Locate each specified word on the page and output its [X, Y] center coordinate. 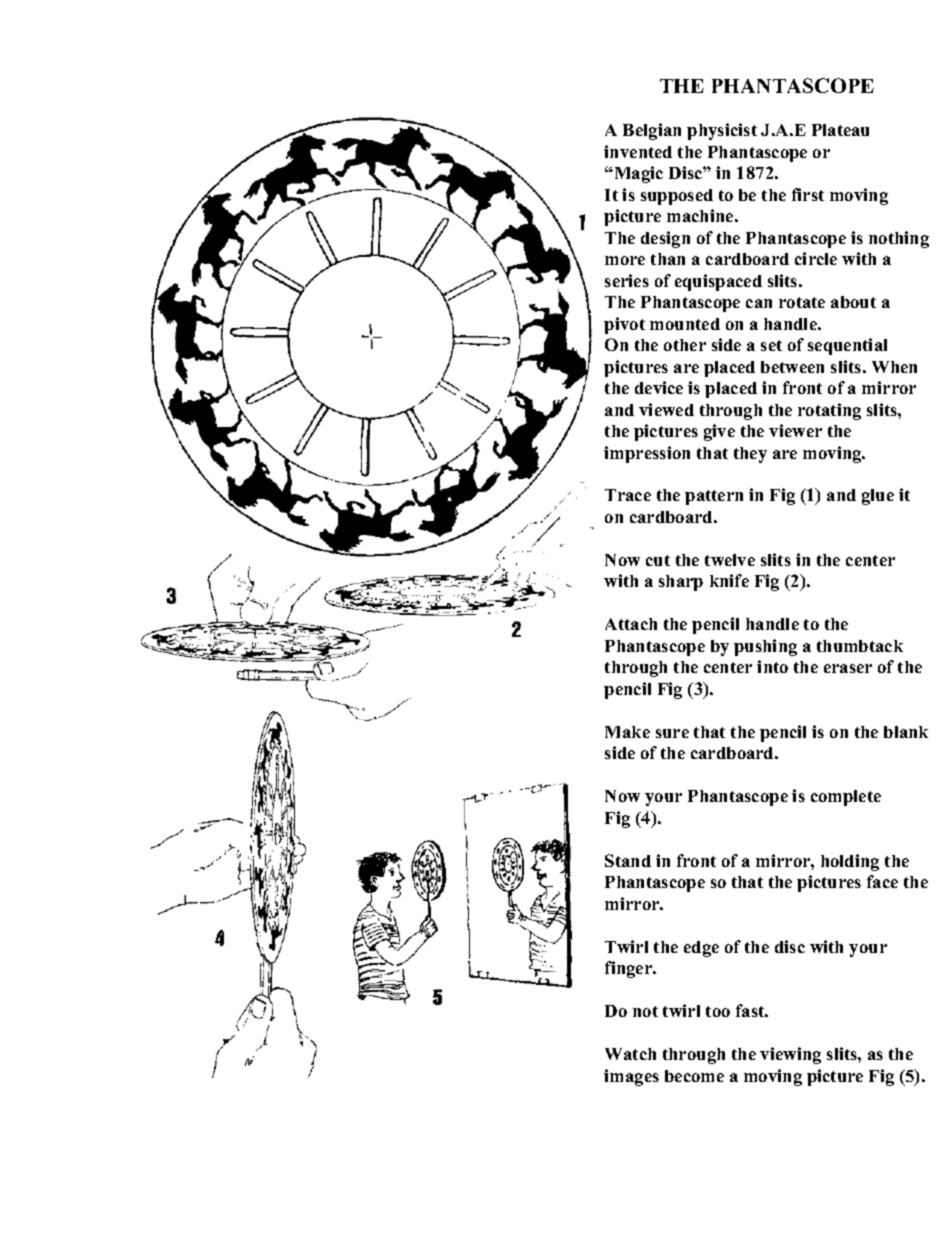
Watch [630, 1054]
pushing [765, 647]
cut [658, 560]
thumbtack [860, 646]
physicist [722, 131]
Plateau [840, 130]
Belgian [652, 131]
